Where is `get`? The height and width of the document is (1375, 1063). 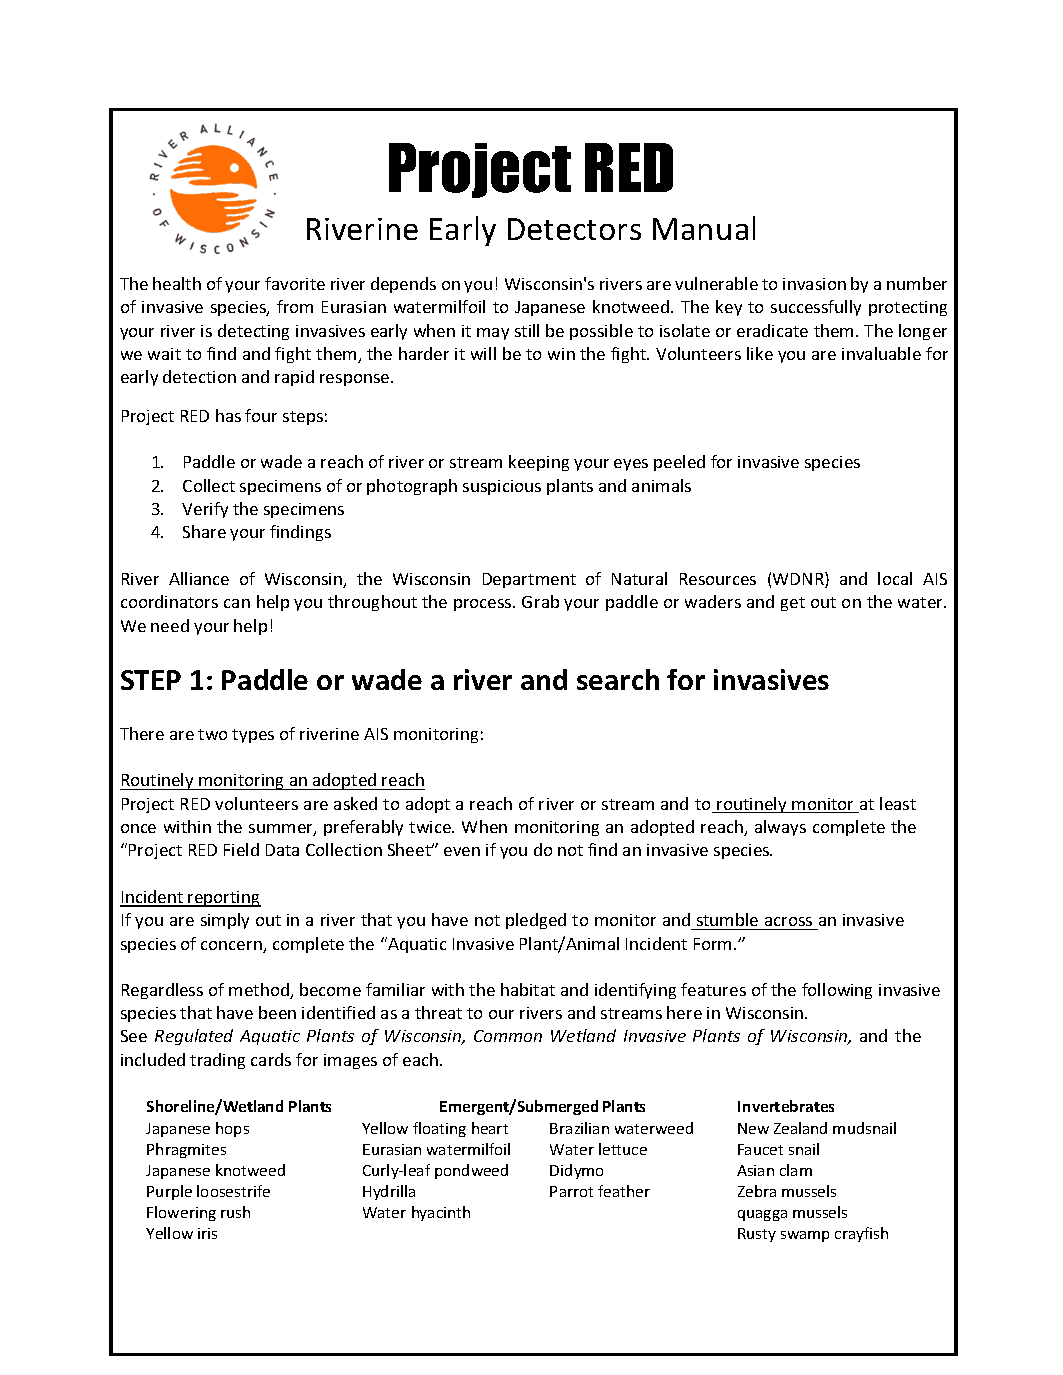 get is located at coordinates (793, 604).
